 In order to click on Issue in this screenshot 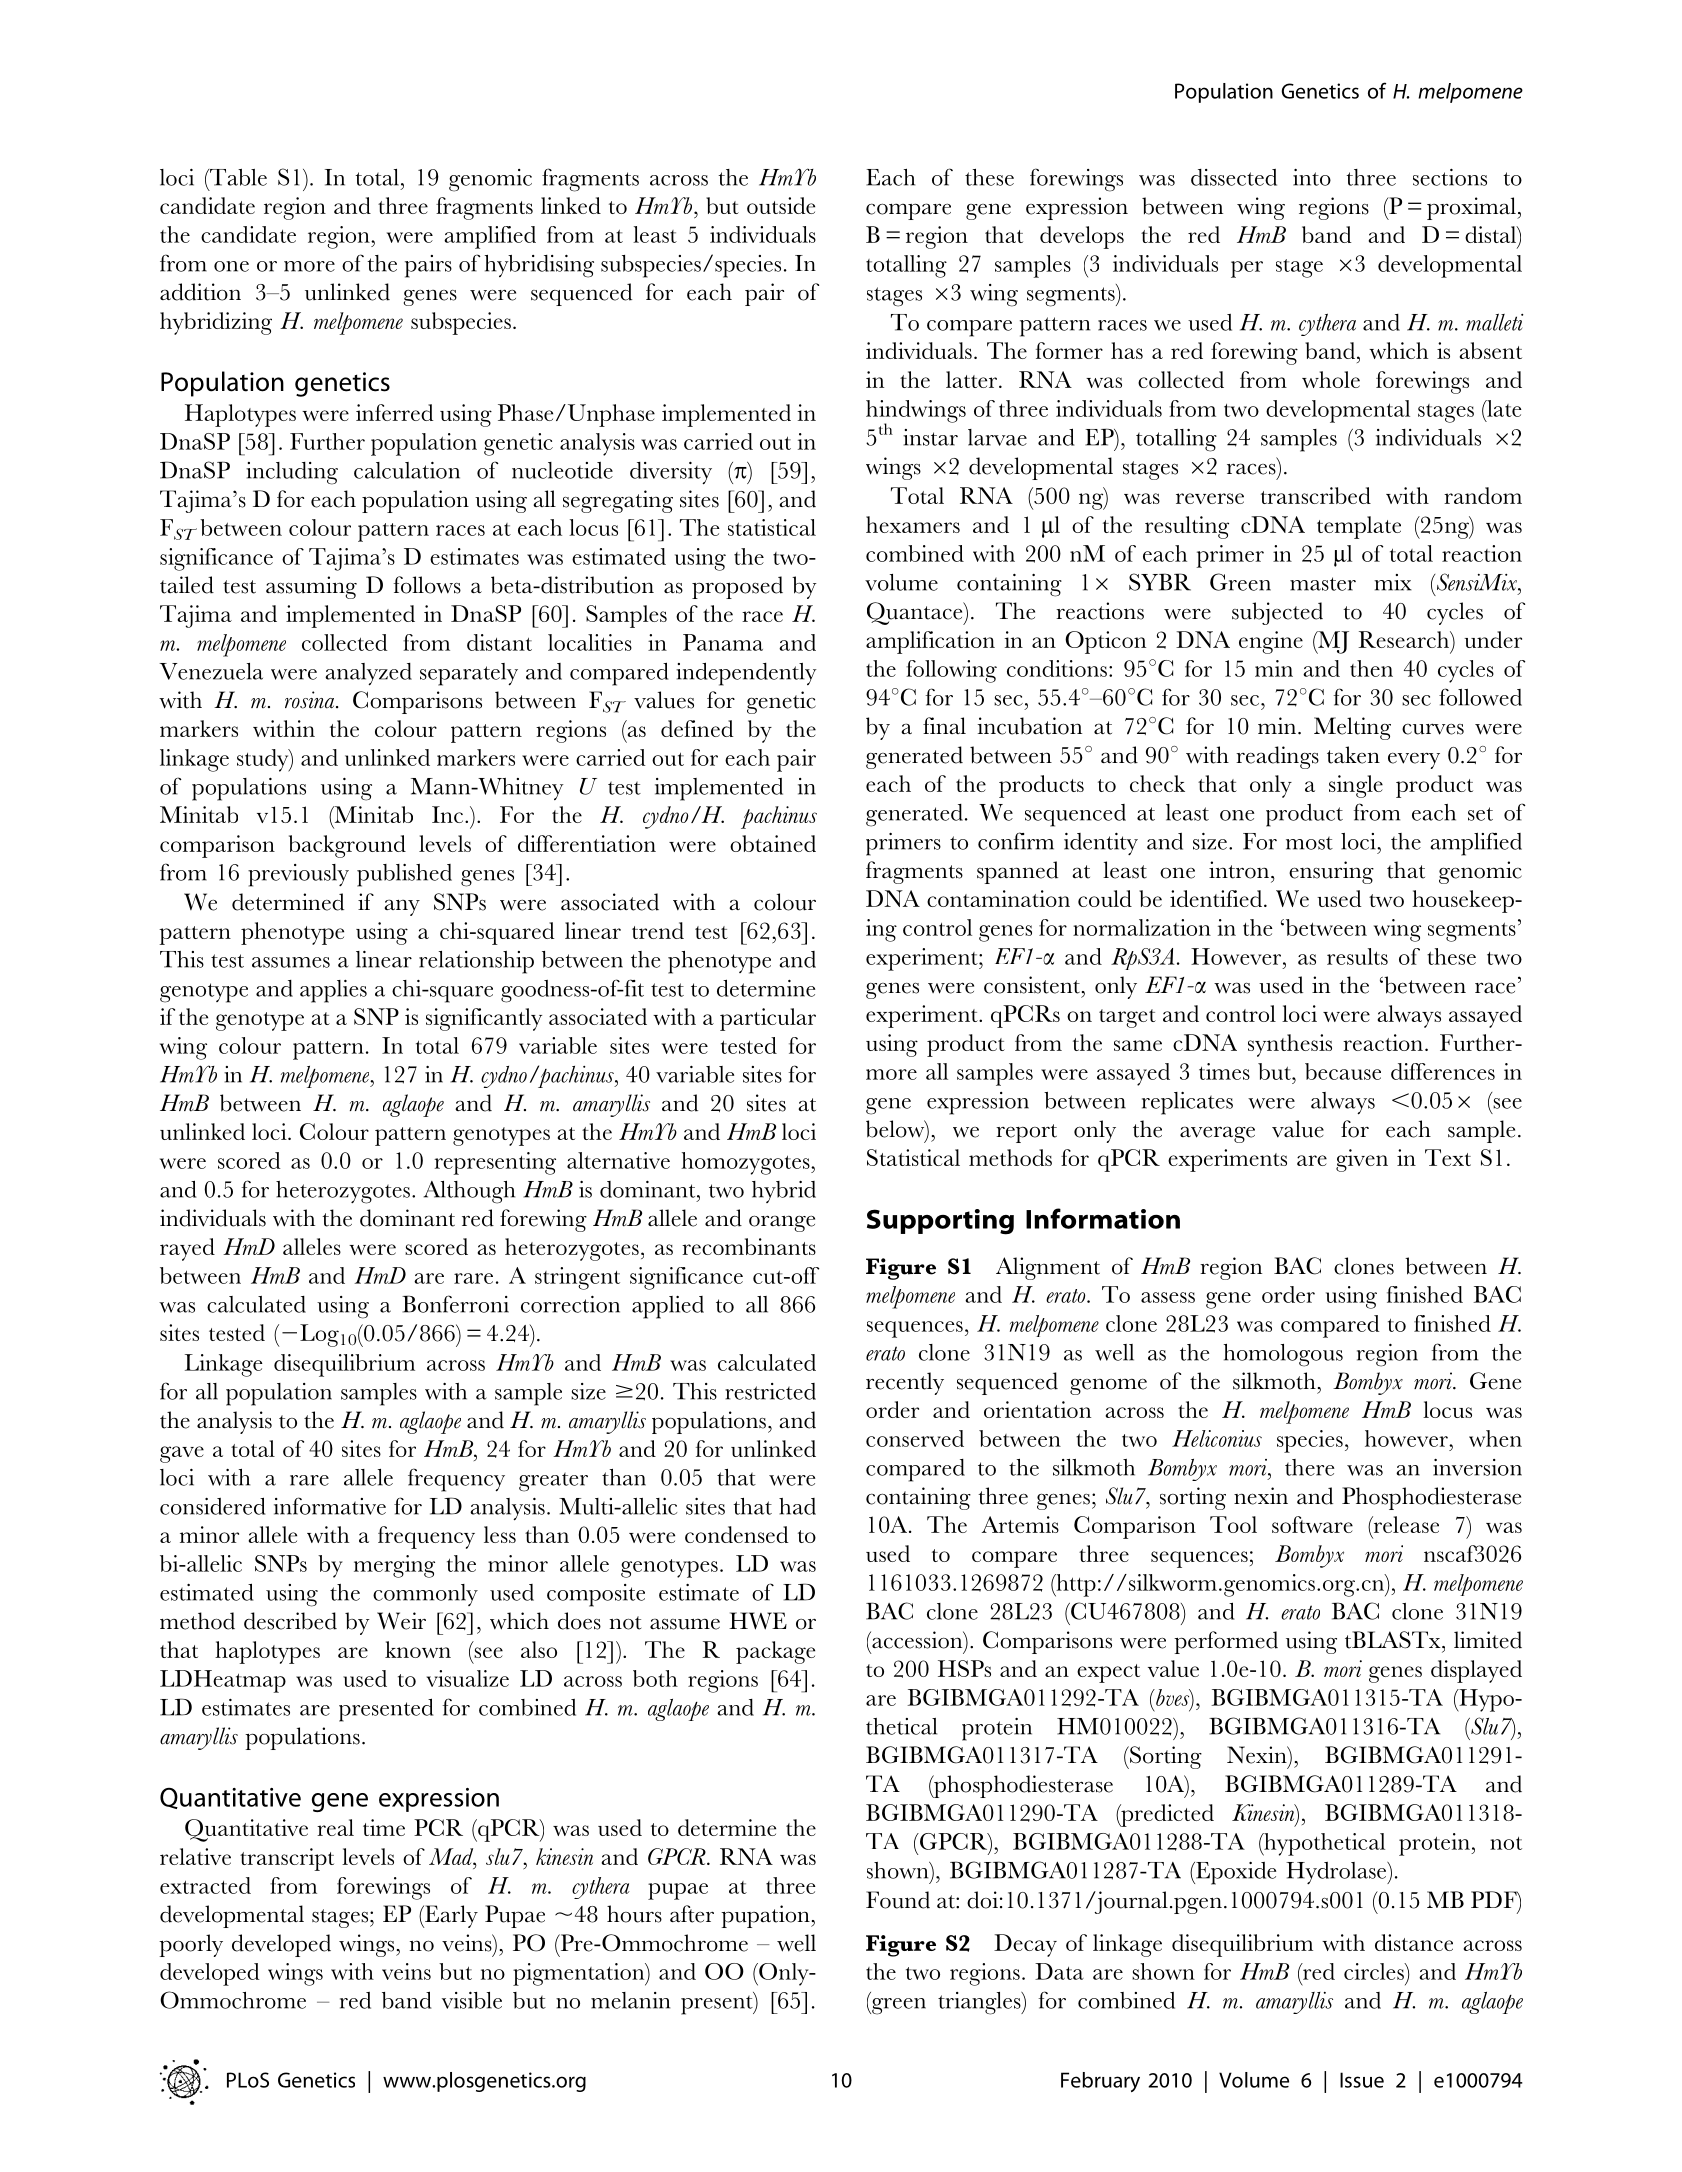, I will do `click(1362, 2080)`.
